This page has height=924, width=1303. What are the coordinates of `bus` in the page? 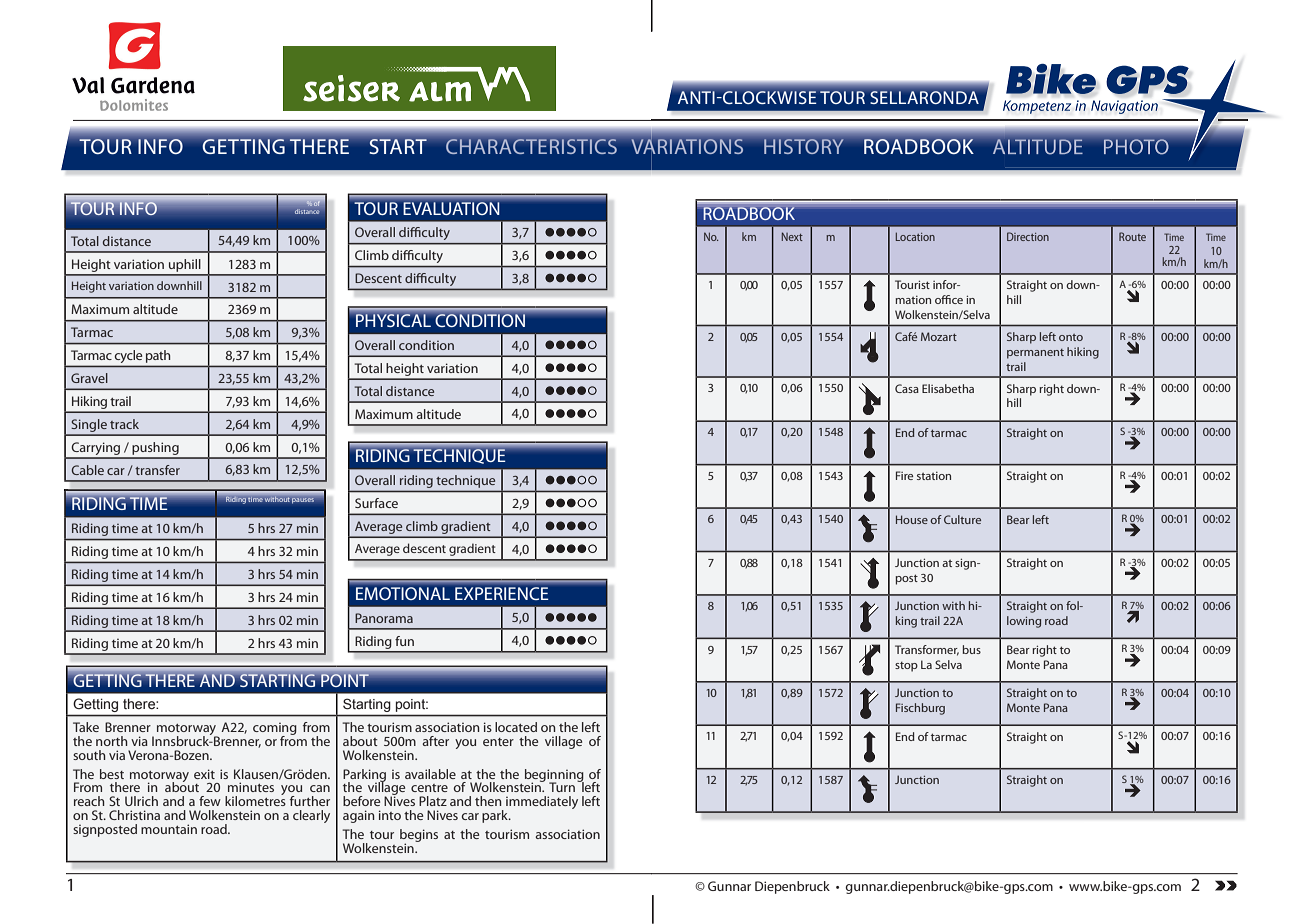 It's located at (971, 649).
